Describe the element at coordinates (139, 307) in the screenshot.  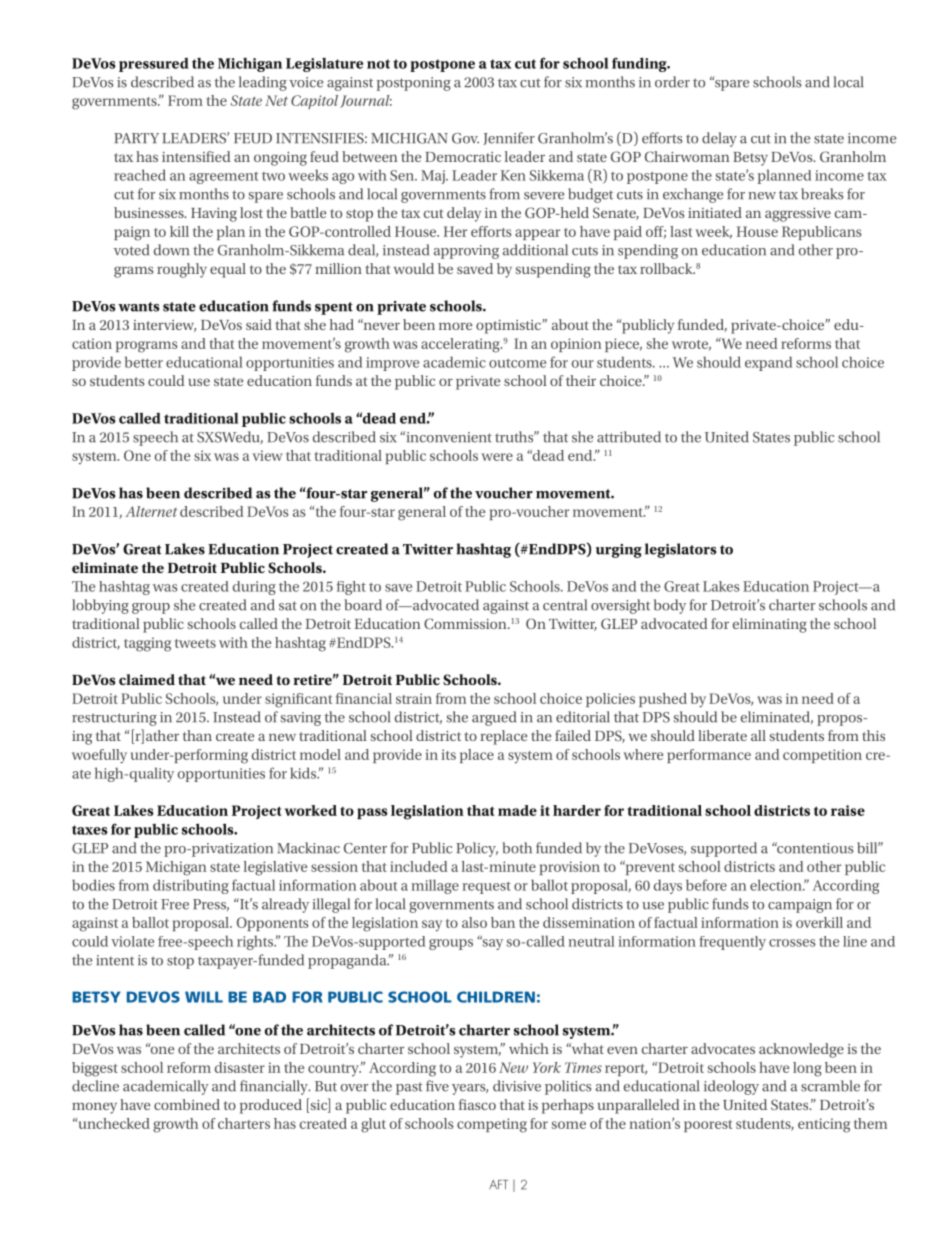
I see `wants` at that location.
